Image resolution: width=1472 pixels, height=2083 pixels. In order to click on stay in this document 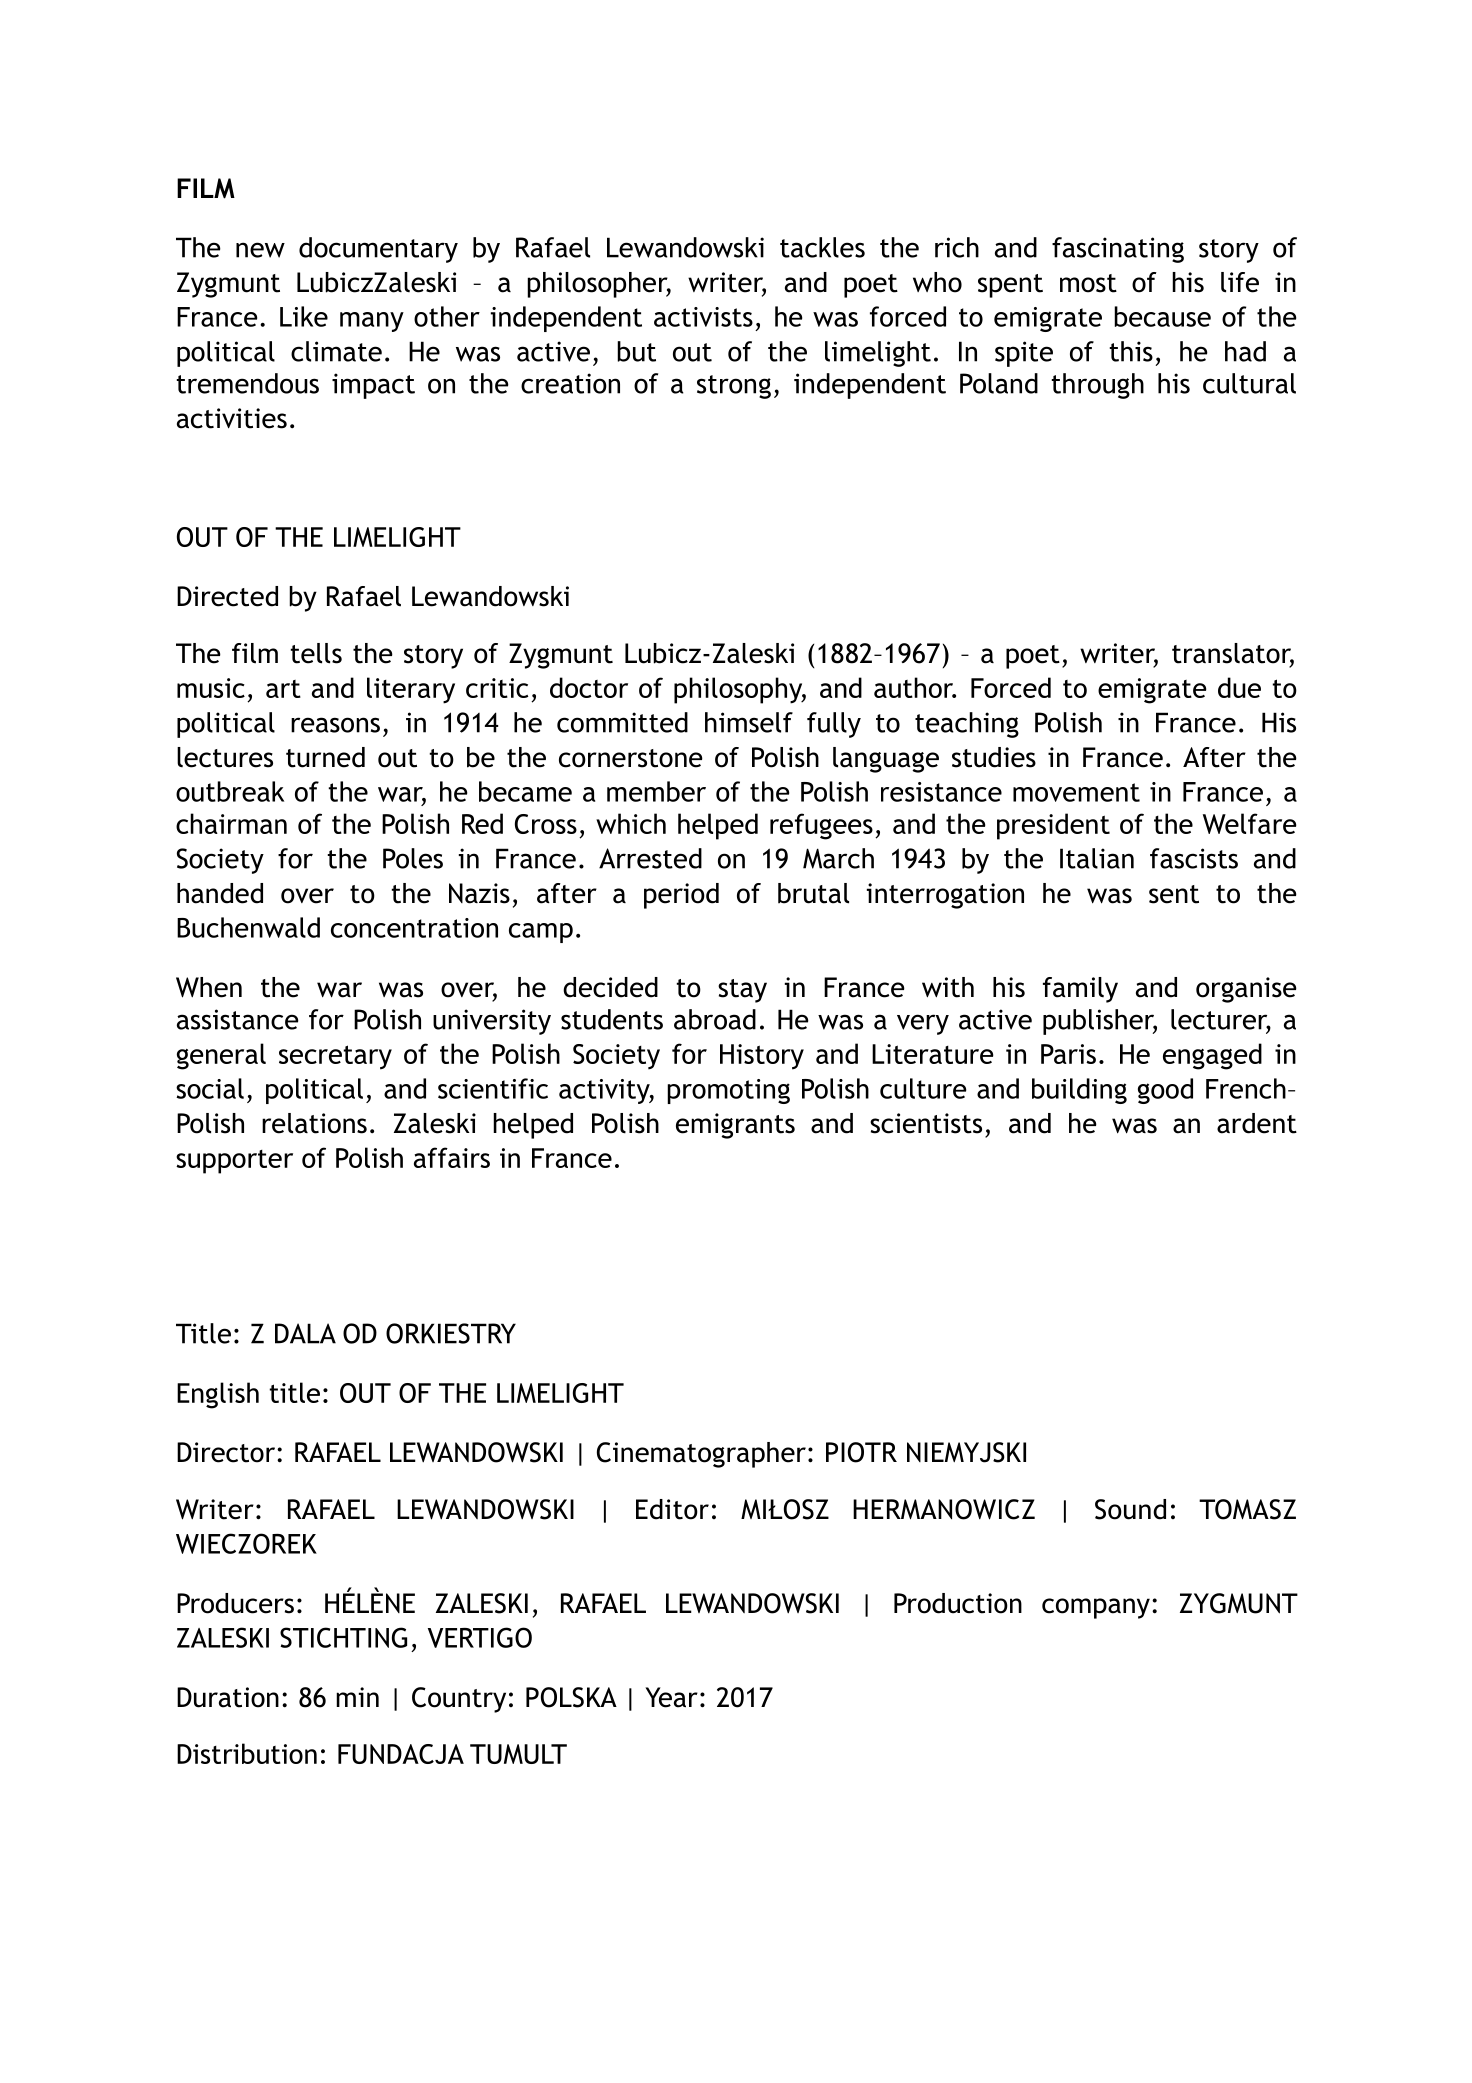, I will do `click(742, 991)`.
